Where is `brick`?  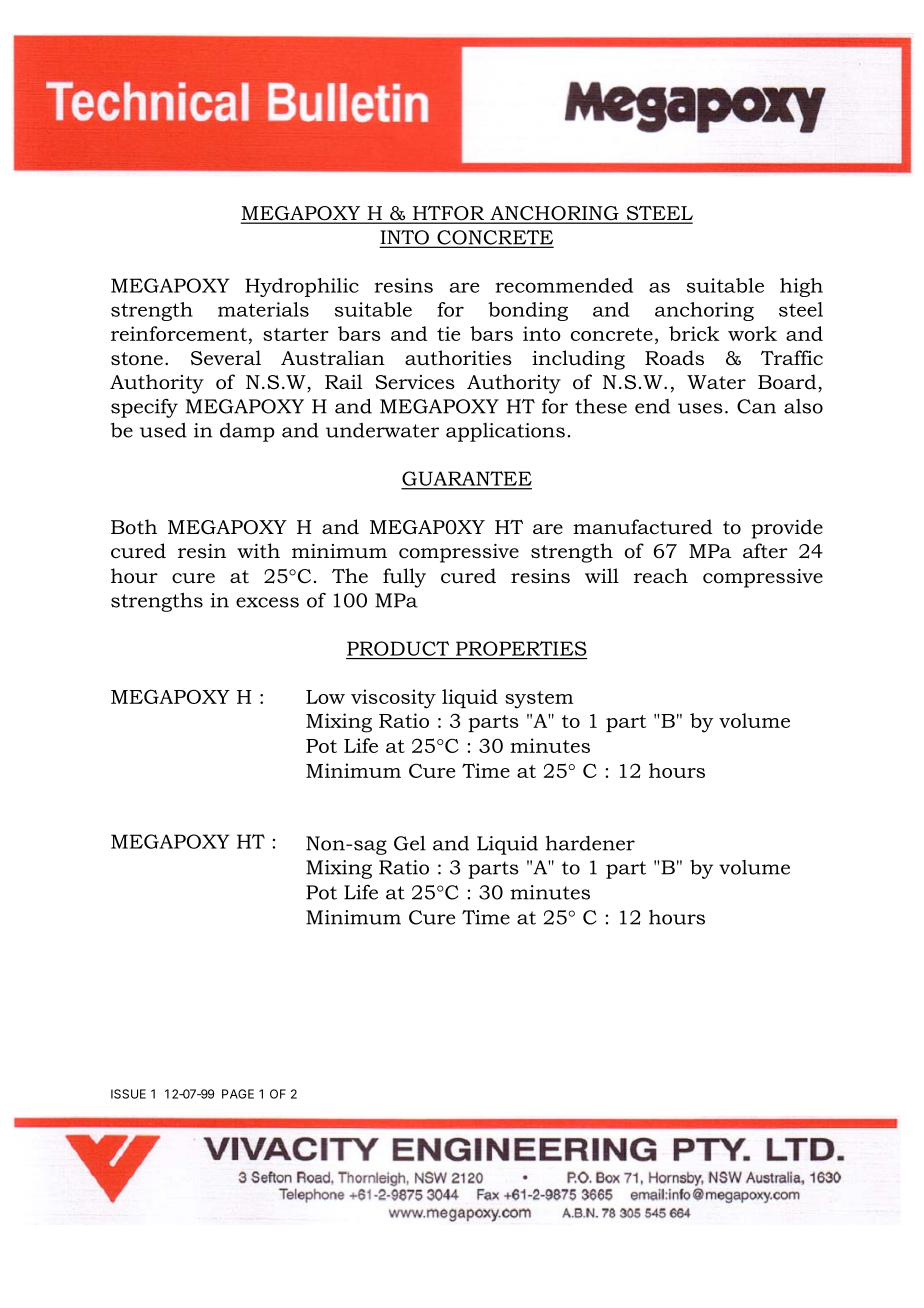
brick is located at coordinates (694, 333).
